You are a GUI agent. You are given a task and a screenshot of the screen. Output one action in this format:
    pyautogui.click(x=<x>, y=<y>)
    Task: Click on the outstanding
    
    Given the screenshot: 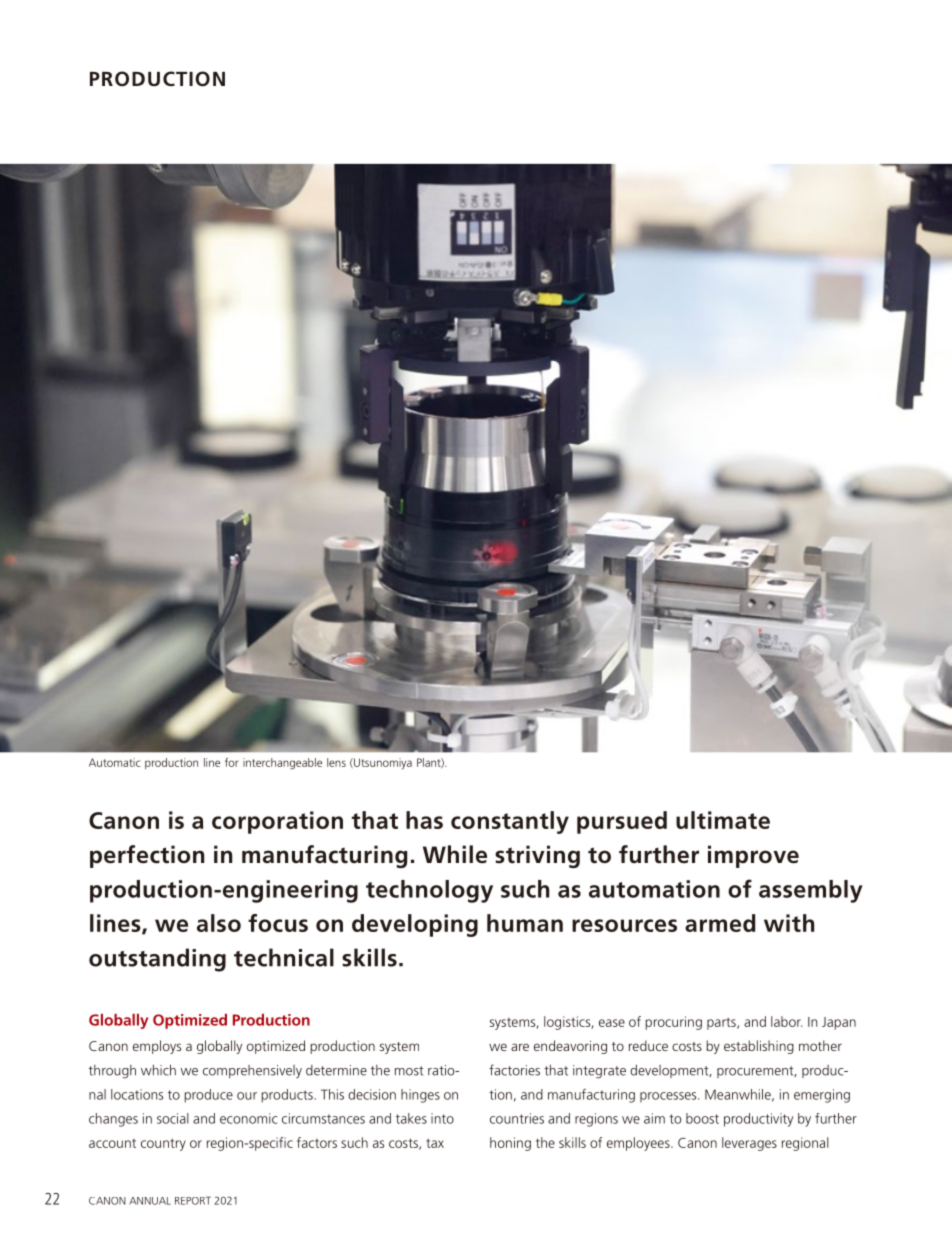 What is the action you would take?
    pyautogui.click(x=157, y=960)
